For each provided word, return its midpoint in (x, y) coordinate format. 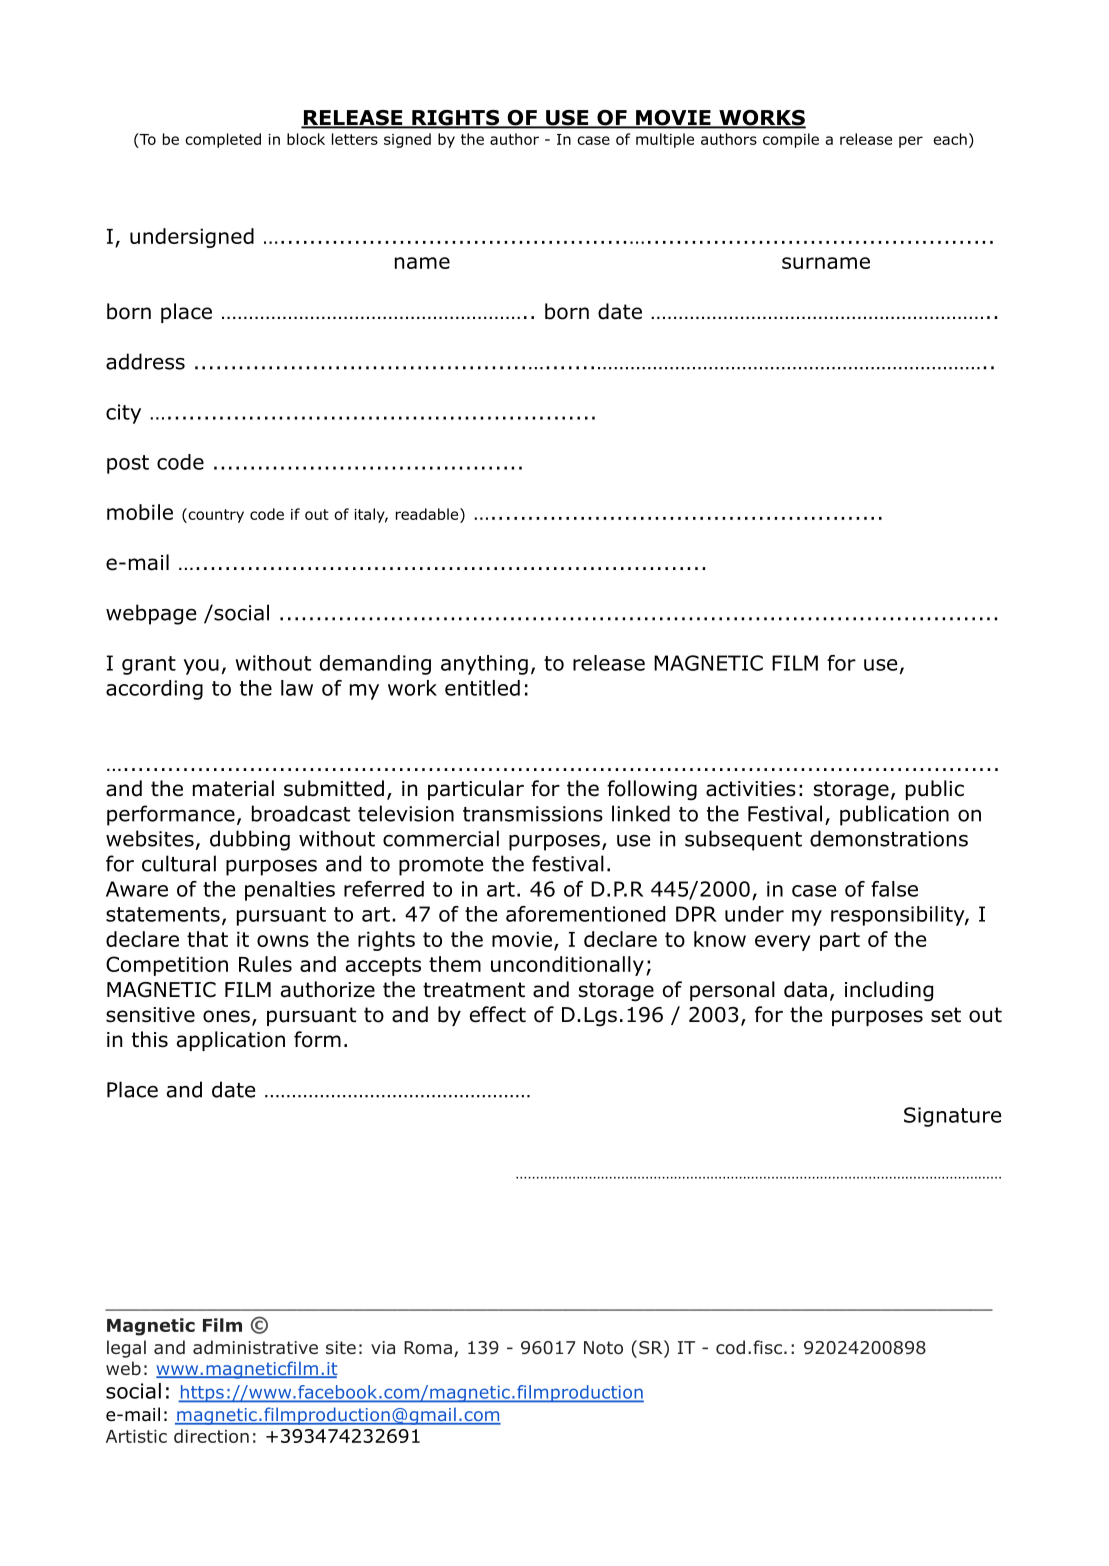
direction (211, 1436)
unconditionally (567, 966)
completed (223, 140)
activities (751, 789)
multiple (665, 140)
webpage (151, 614)
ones (226, 1016)
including (889, 991)
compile (791, 140)
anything (484, 665)
